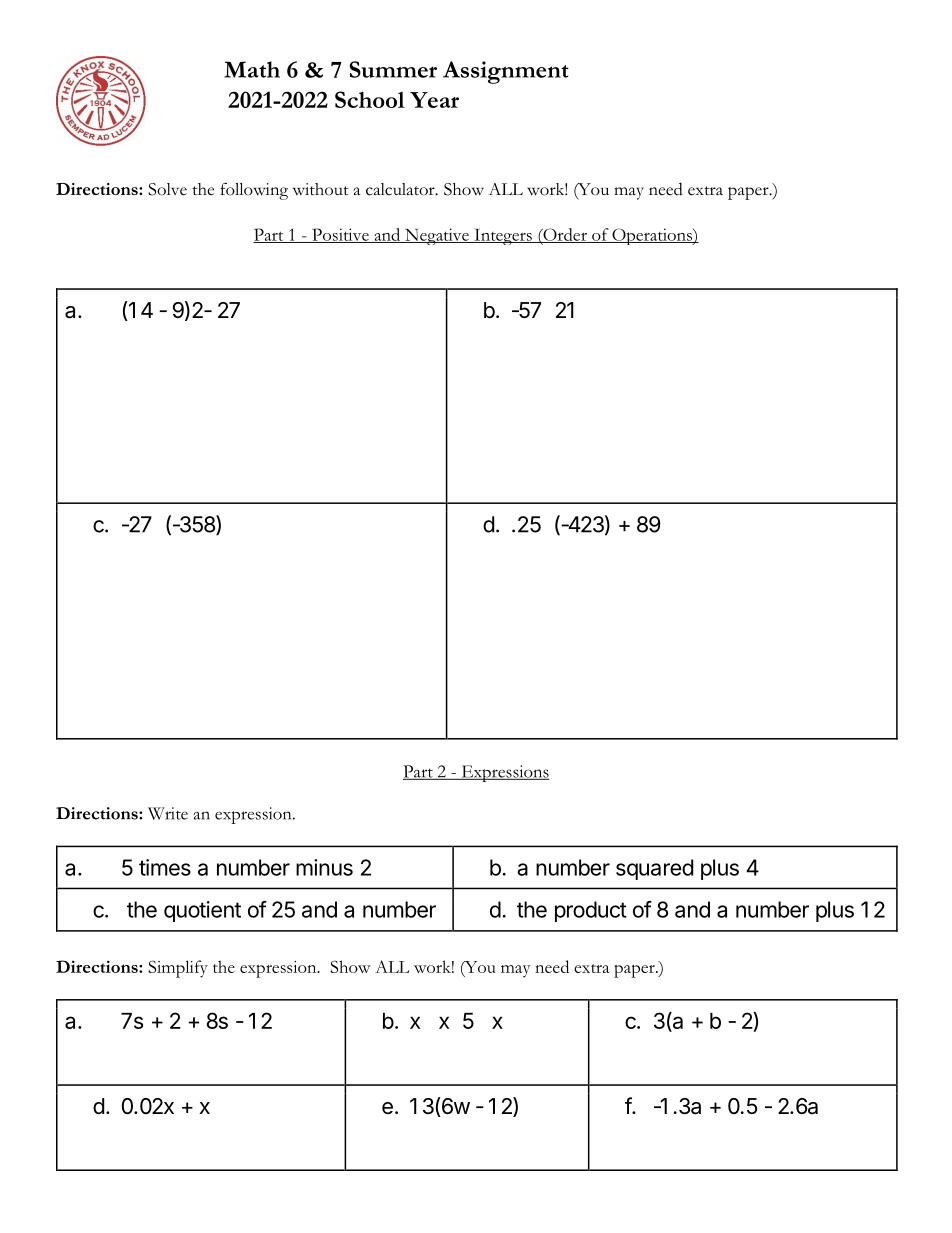 The width and height of the document is (952, 1233). What do you see at coordinates (654, 869) in the document?
I see `squared` at bounding box center [654, 869].
